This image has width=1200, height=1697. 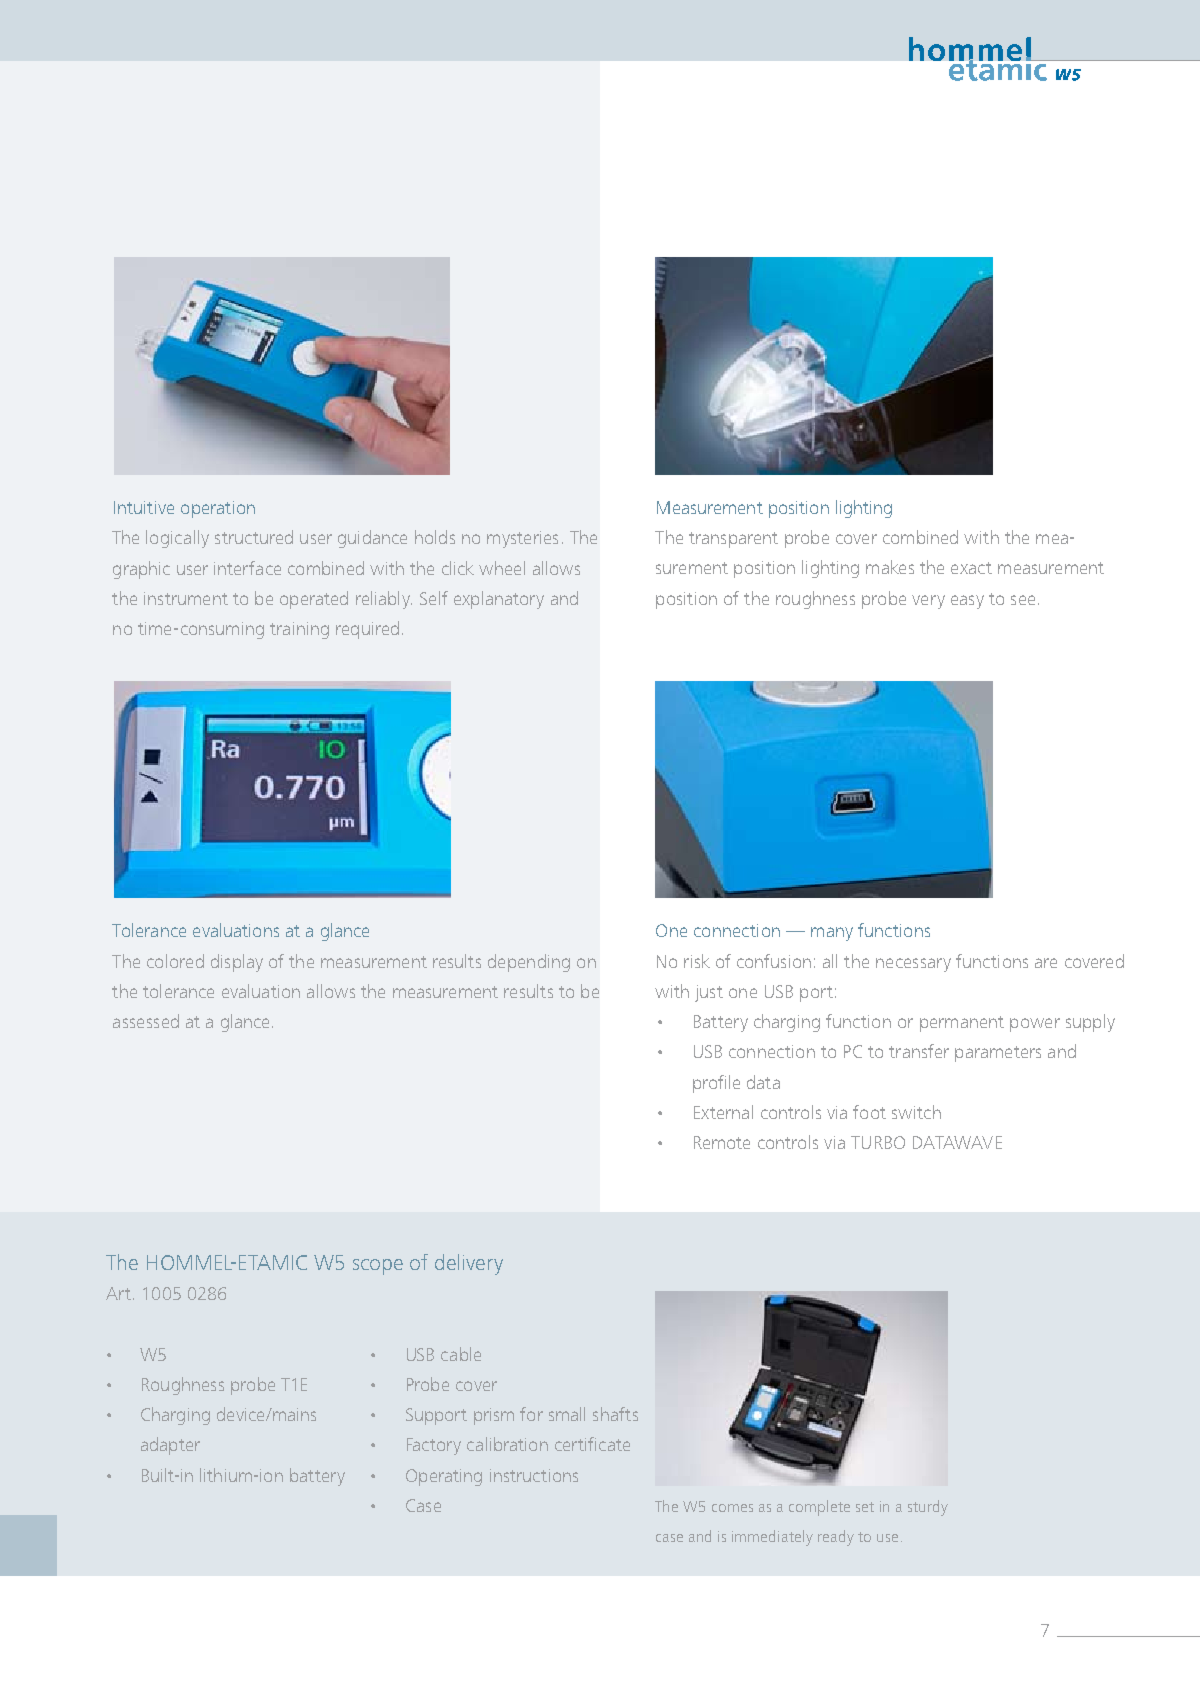 I want to click on mysteries, so click(x=522, y=539).
